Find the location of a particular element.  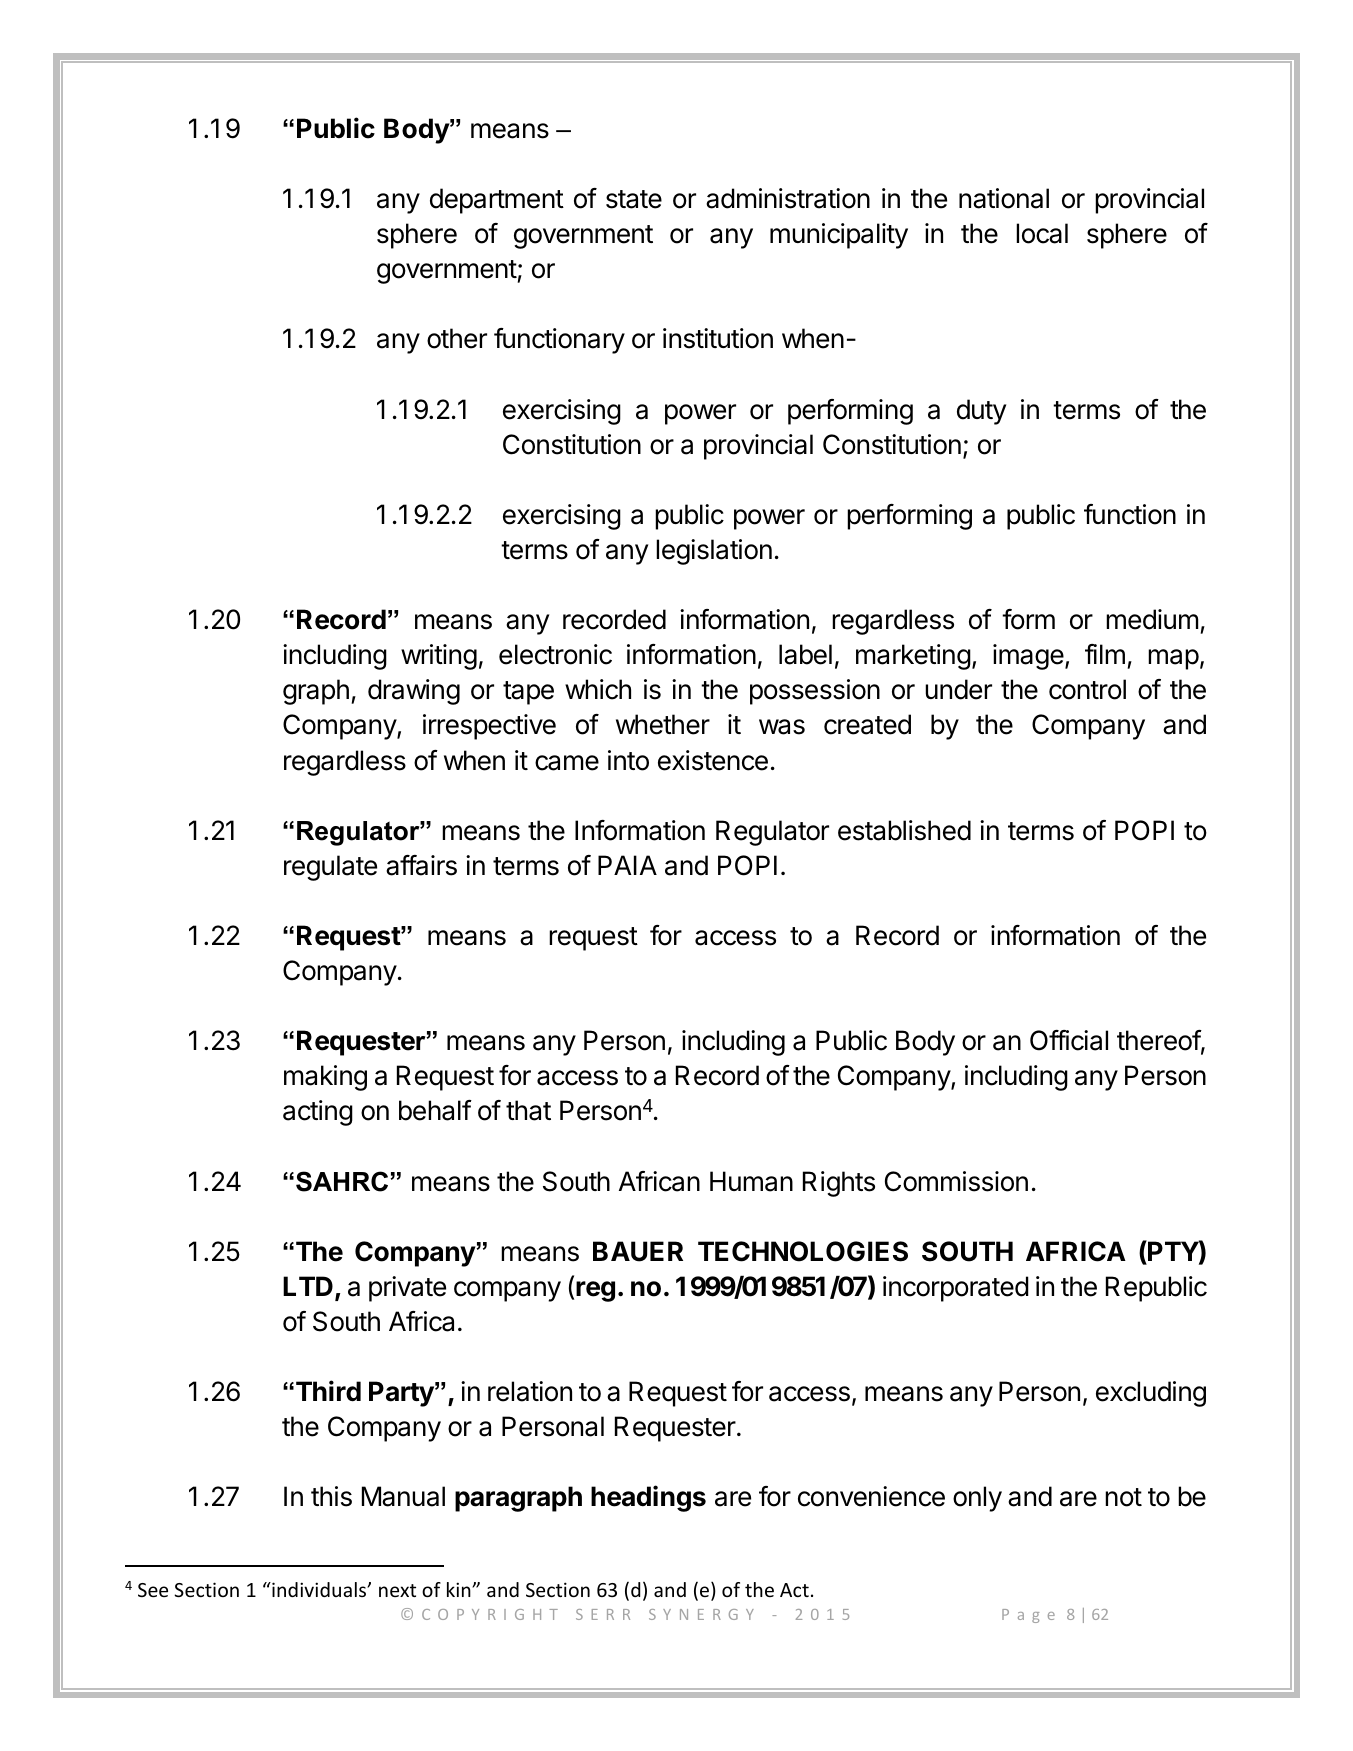

established is located at coordinates (904, 830).
